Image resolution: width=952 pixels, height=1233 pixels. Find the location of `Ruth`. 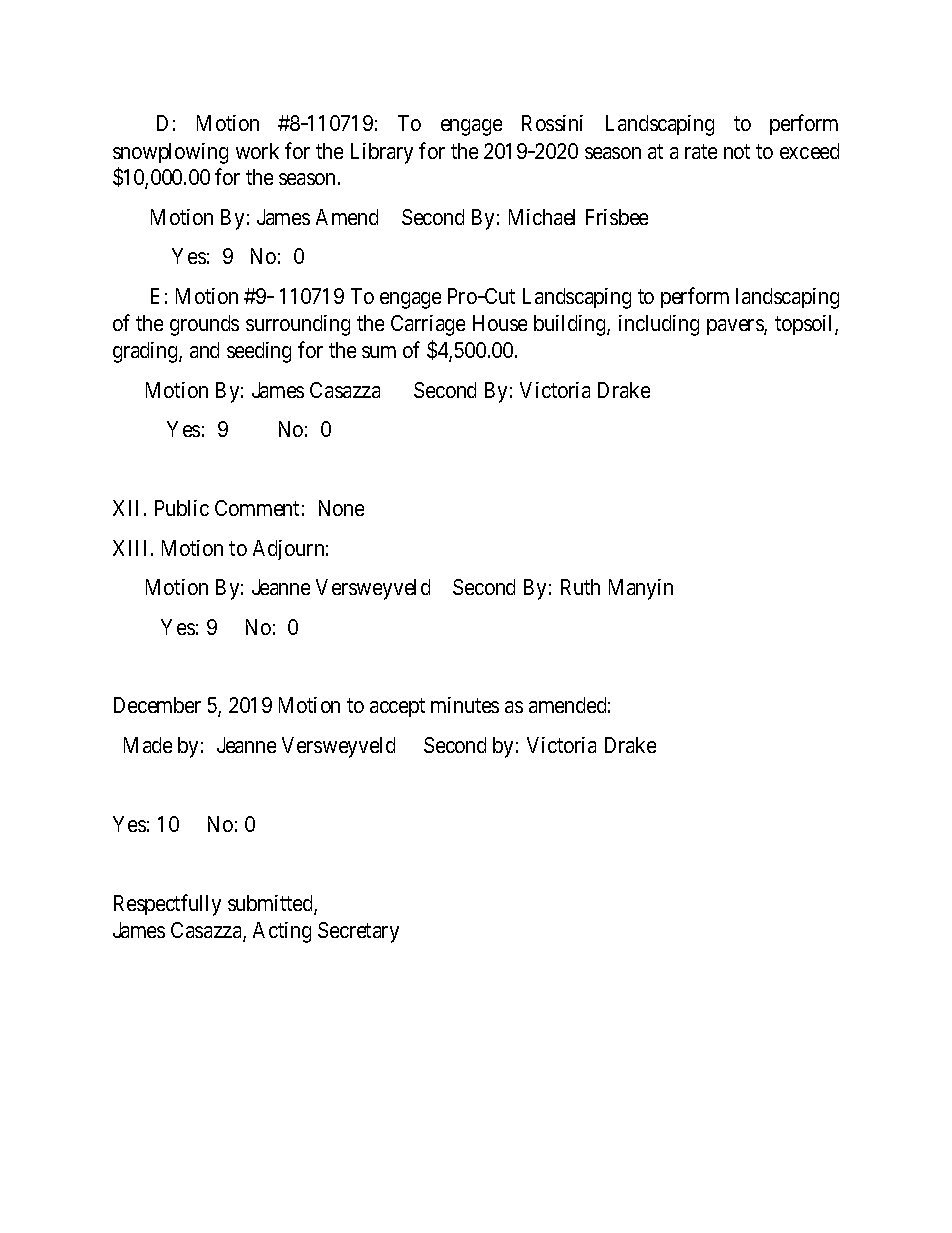

Ruth is located at coordinates (580, 587).
